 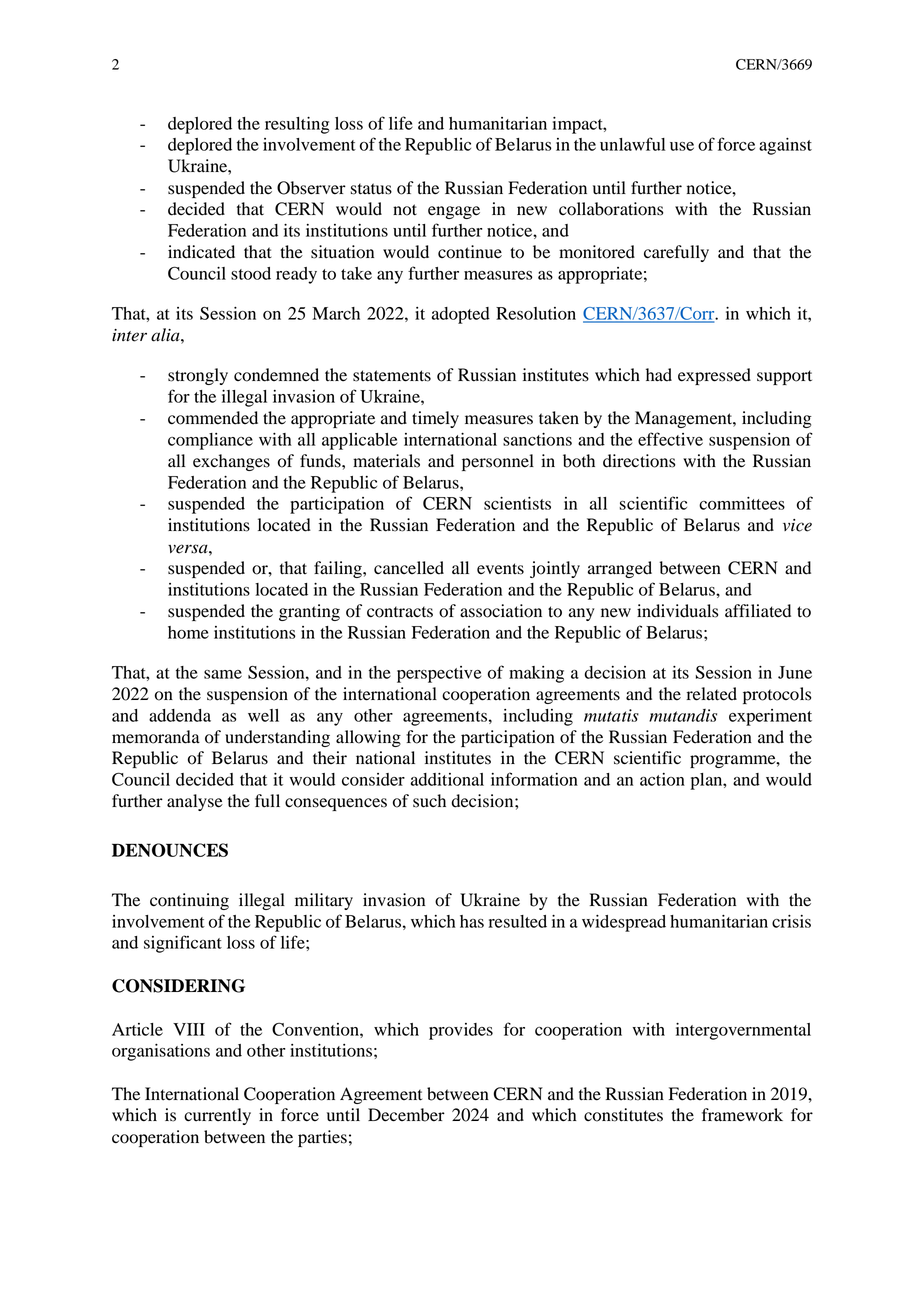 I want to click on crisis, so click(x=791, y=921).
